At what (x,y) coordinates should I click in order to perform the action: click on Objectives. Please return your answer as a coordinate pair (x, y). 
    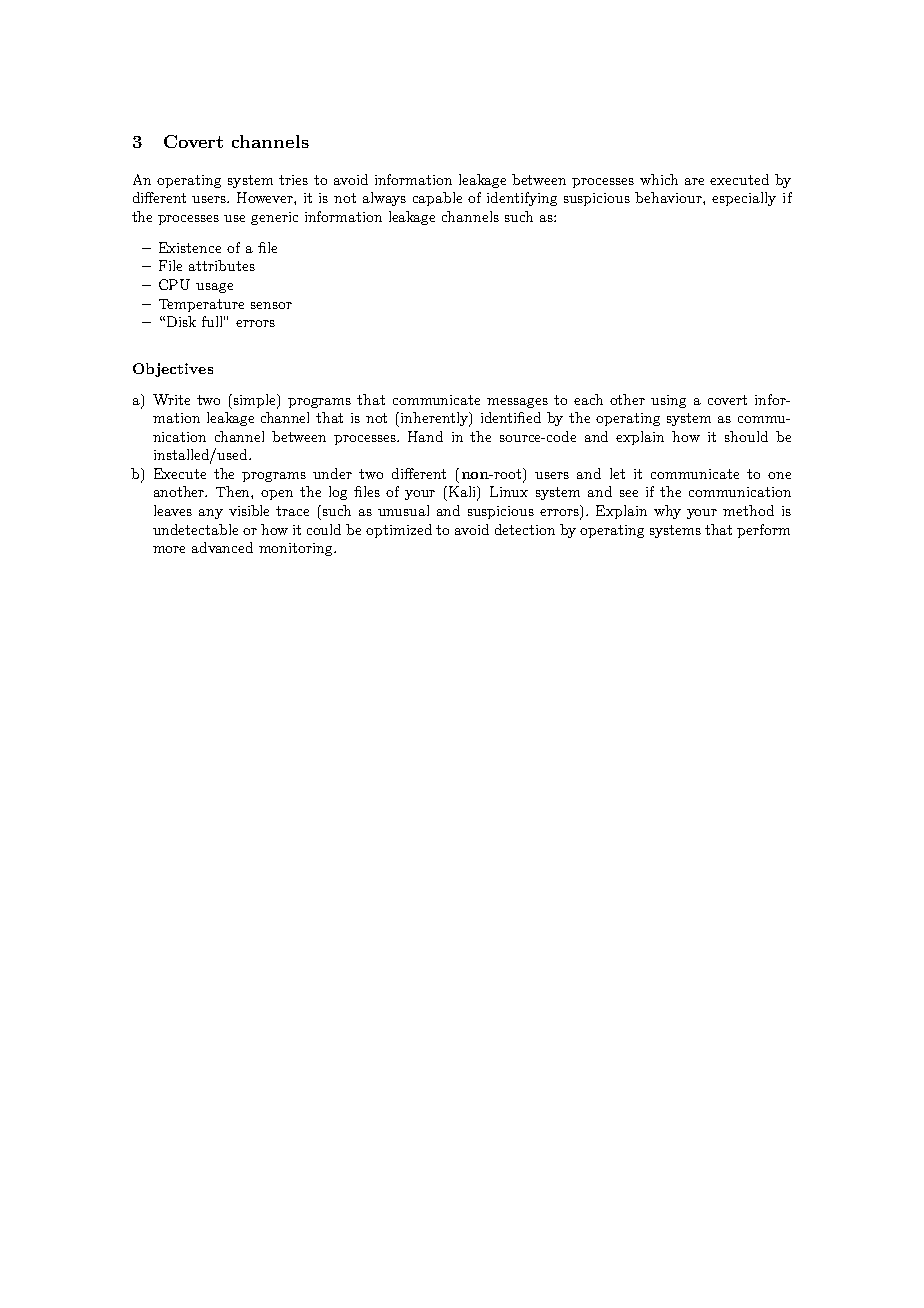
    Looking at the image, I should click on (173, 370).
